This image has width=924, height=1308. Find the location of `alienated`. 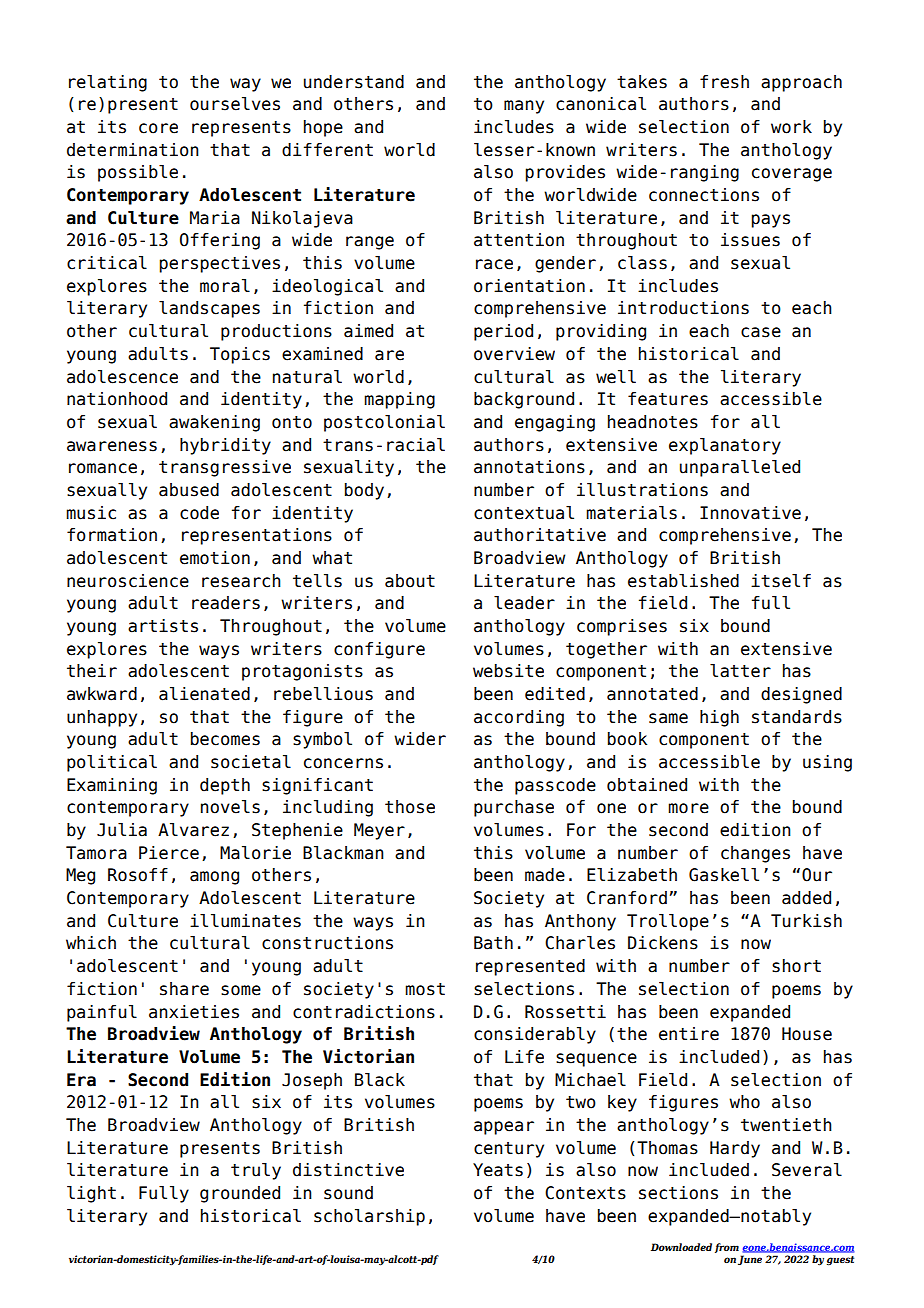

alienated is located at coordinates (204, 694).
